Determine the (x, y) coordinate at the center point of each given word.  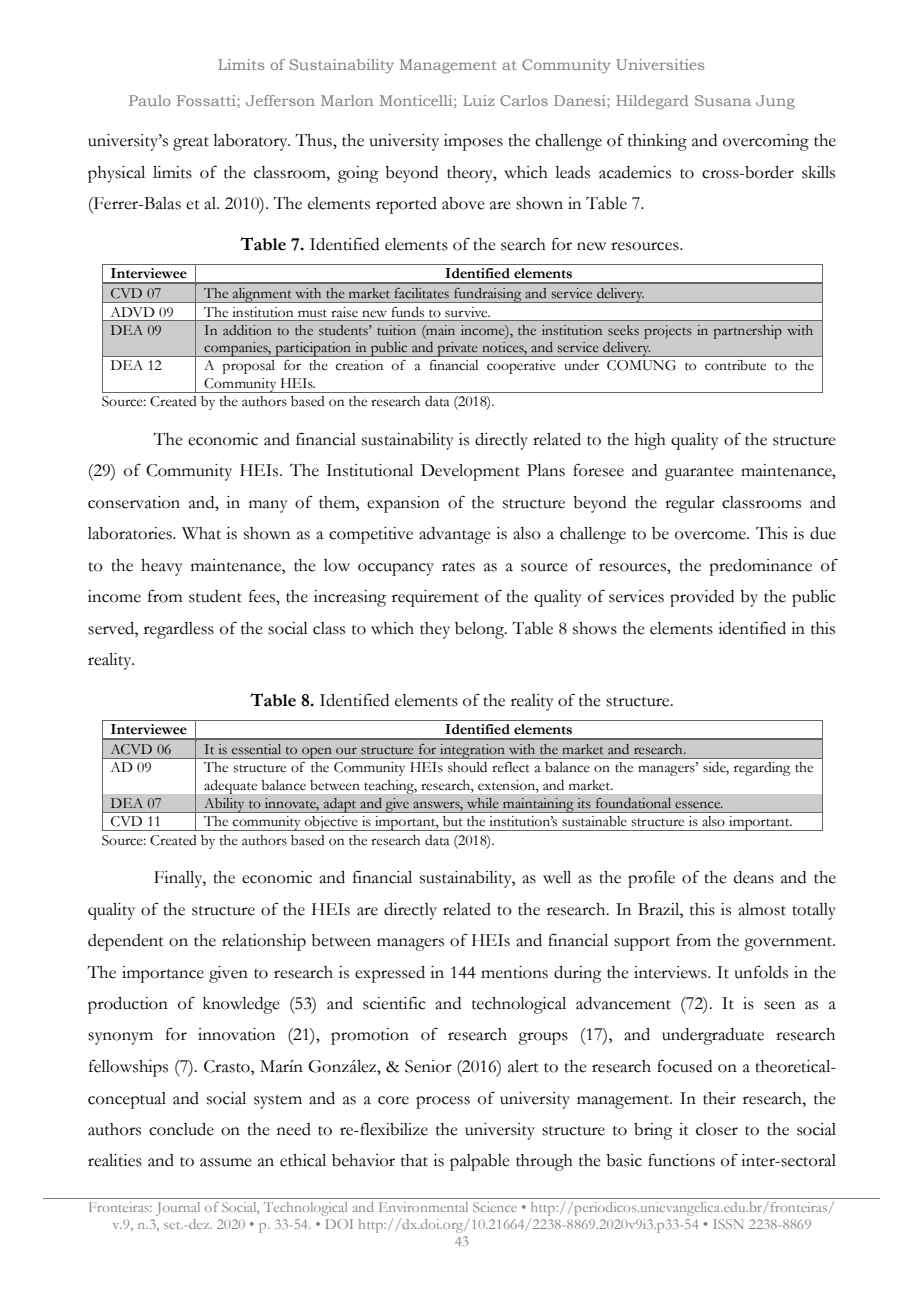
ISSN (728, 1224)
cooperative (521, 367)
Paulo (150, 100)
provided (702, 598)
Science (495, 1207)
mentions (514, 972)
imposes (473, 142)
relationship (264, 942)
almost (762, 909)
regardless (179, 630)
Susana (723, 100)
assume (226, 1162)
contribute (735, 365)
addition (247, 330)
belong (481, 630)
